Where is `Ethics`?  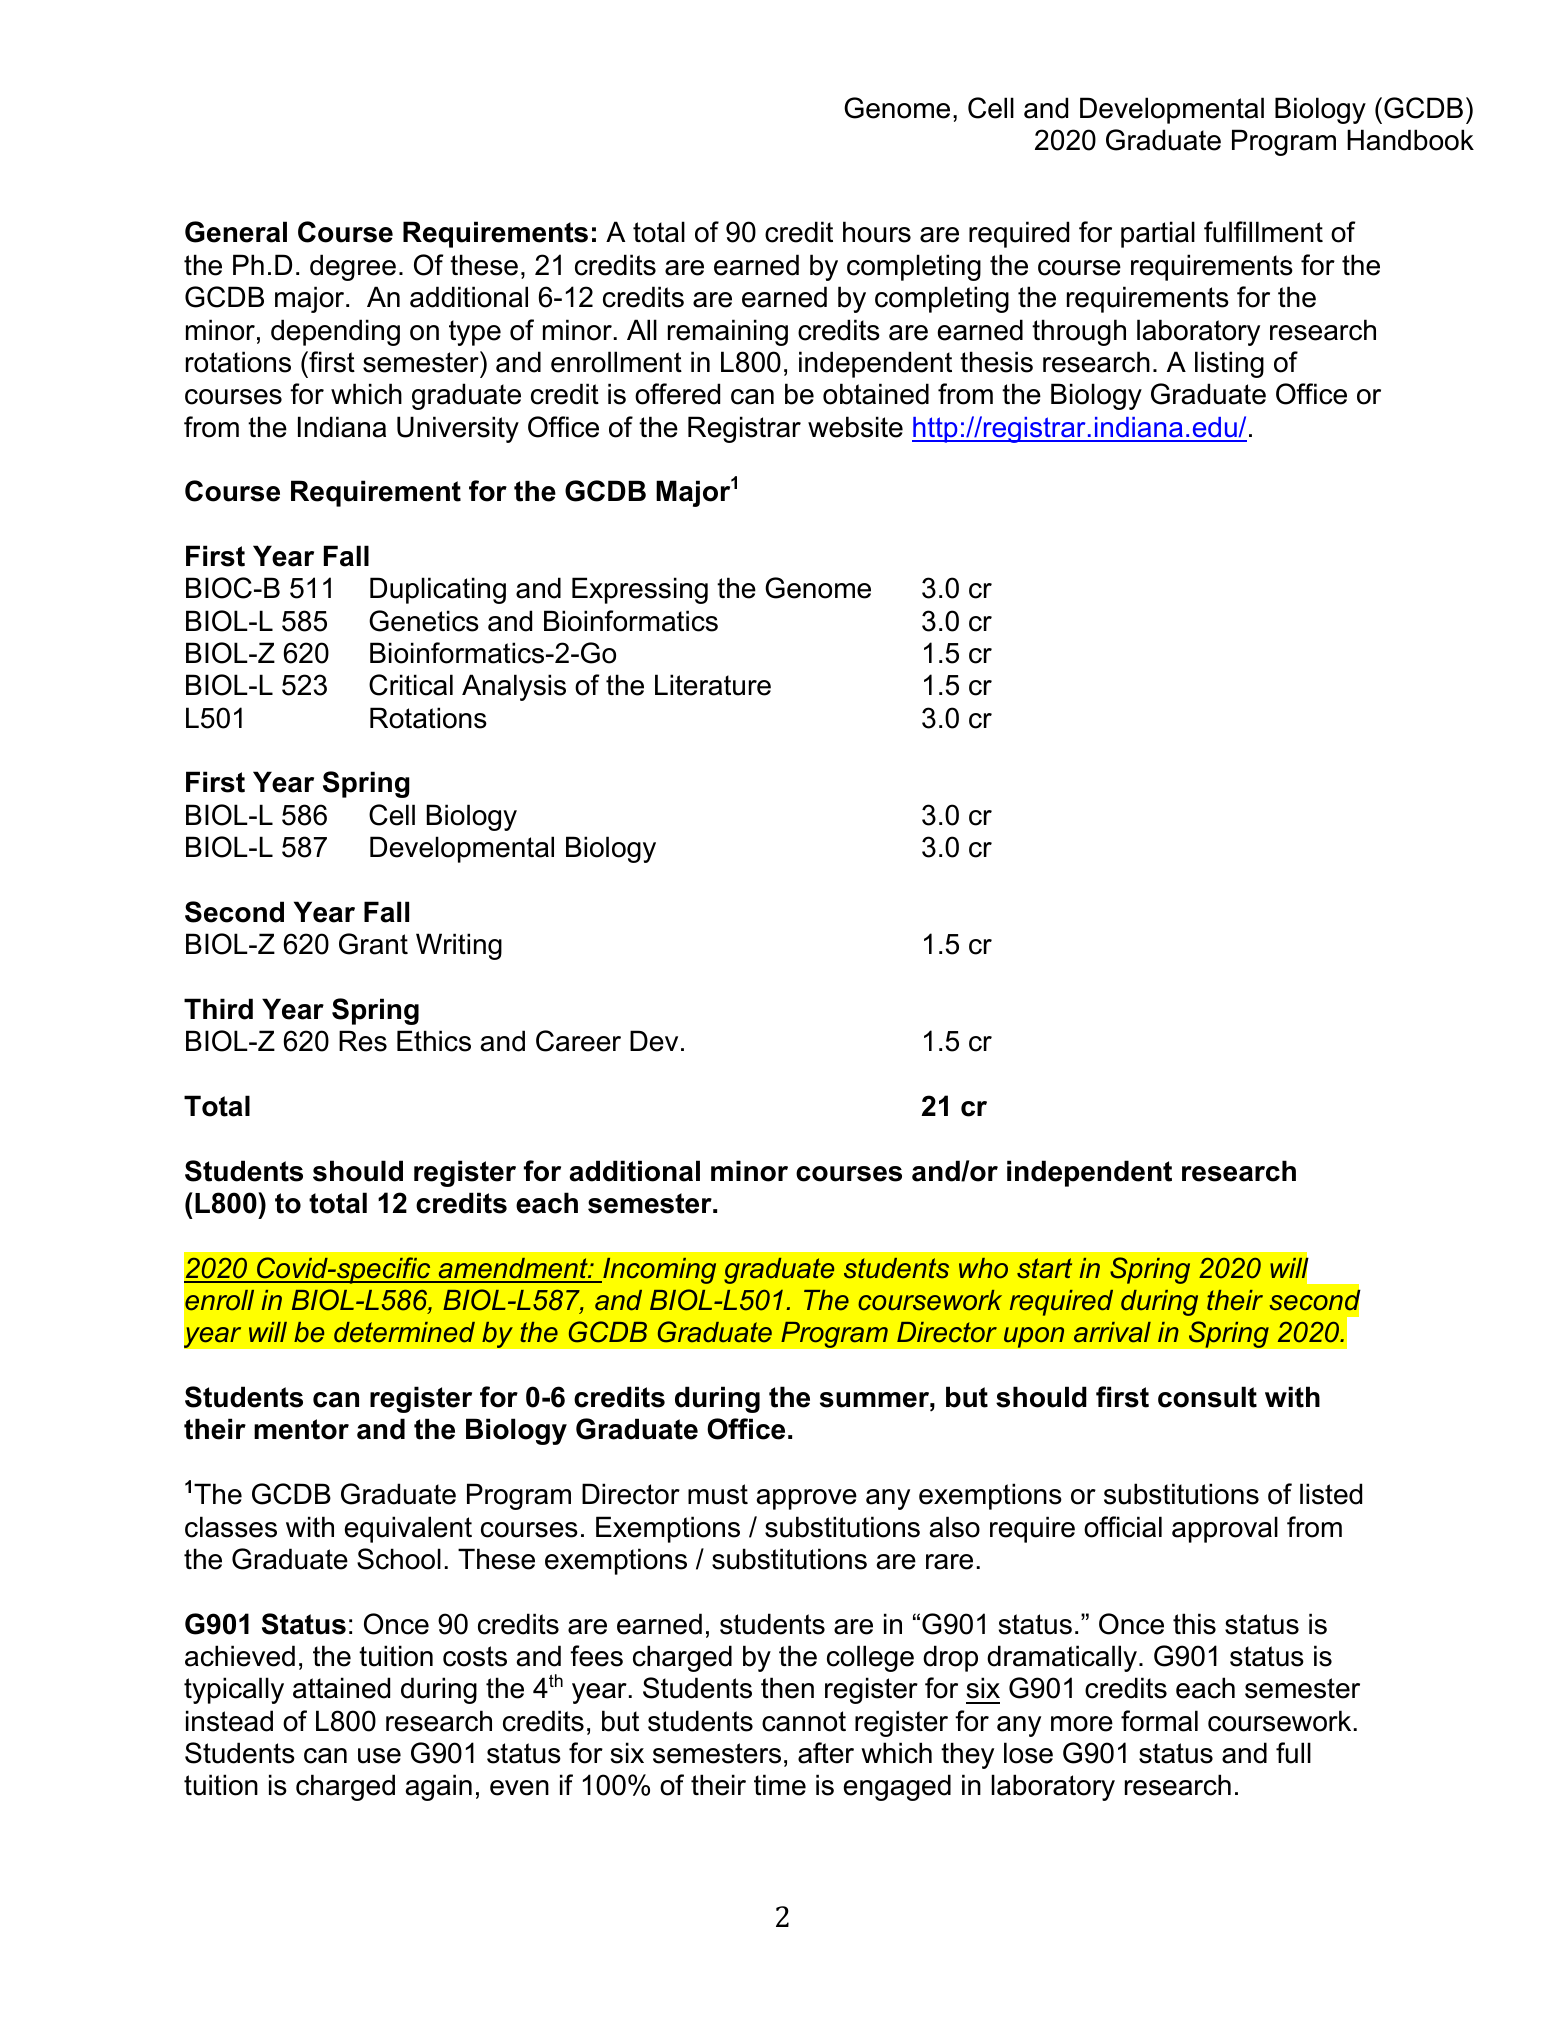 Ethics is located at coordinates (434, 1041).
